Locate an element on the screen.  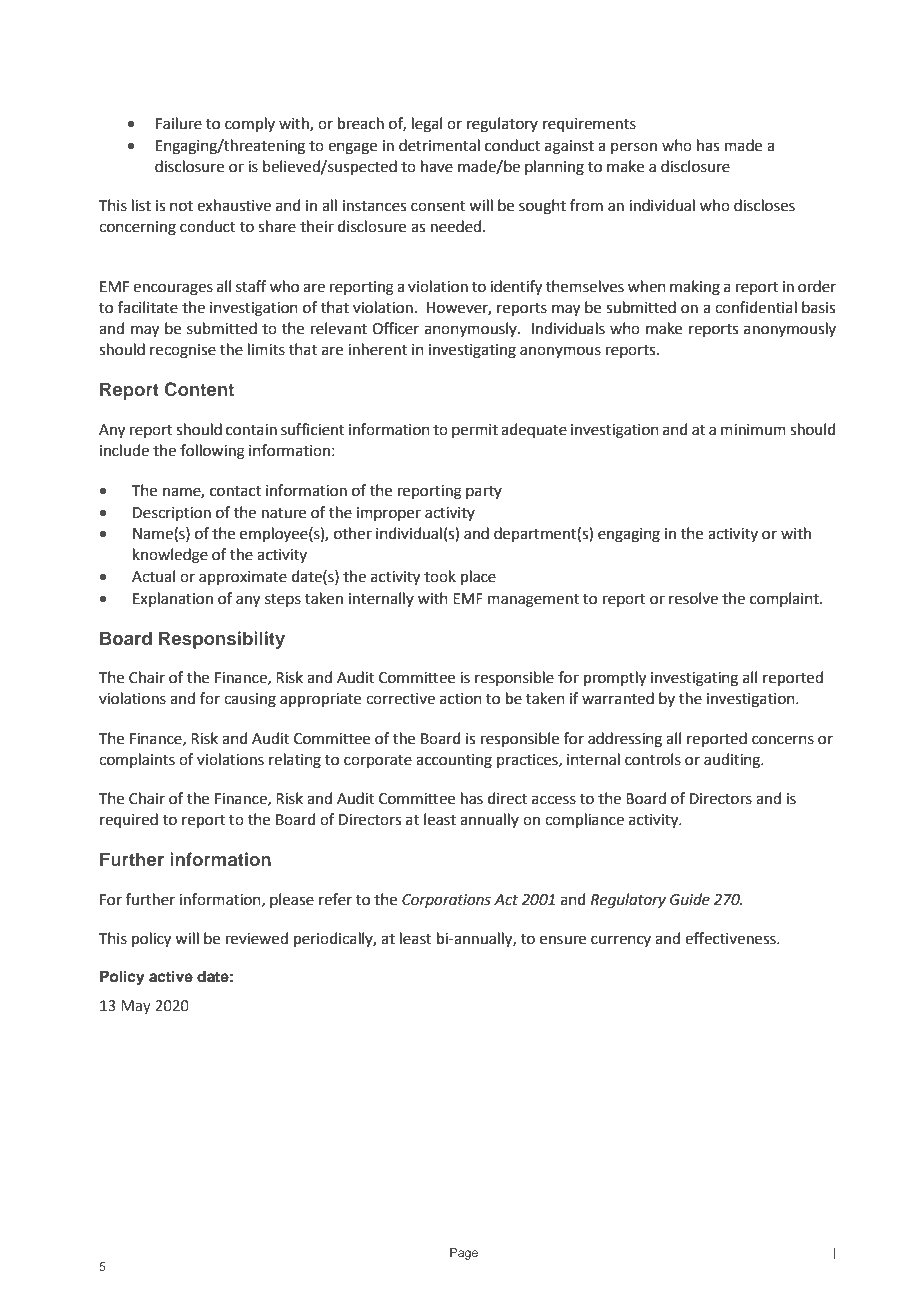
Page is located at coordinates (464, 1254).
